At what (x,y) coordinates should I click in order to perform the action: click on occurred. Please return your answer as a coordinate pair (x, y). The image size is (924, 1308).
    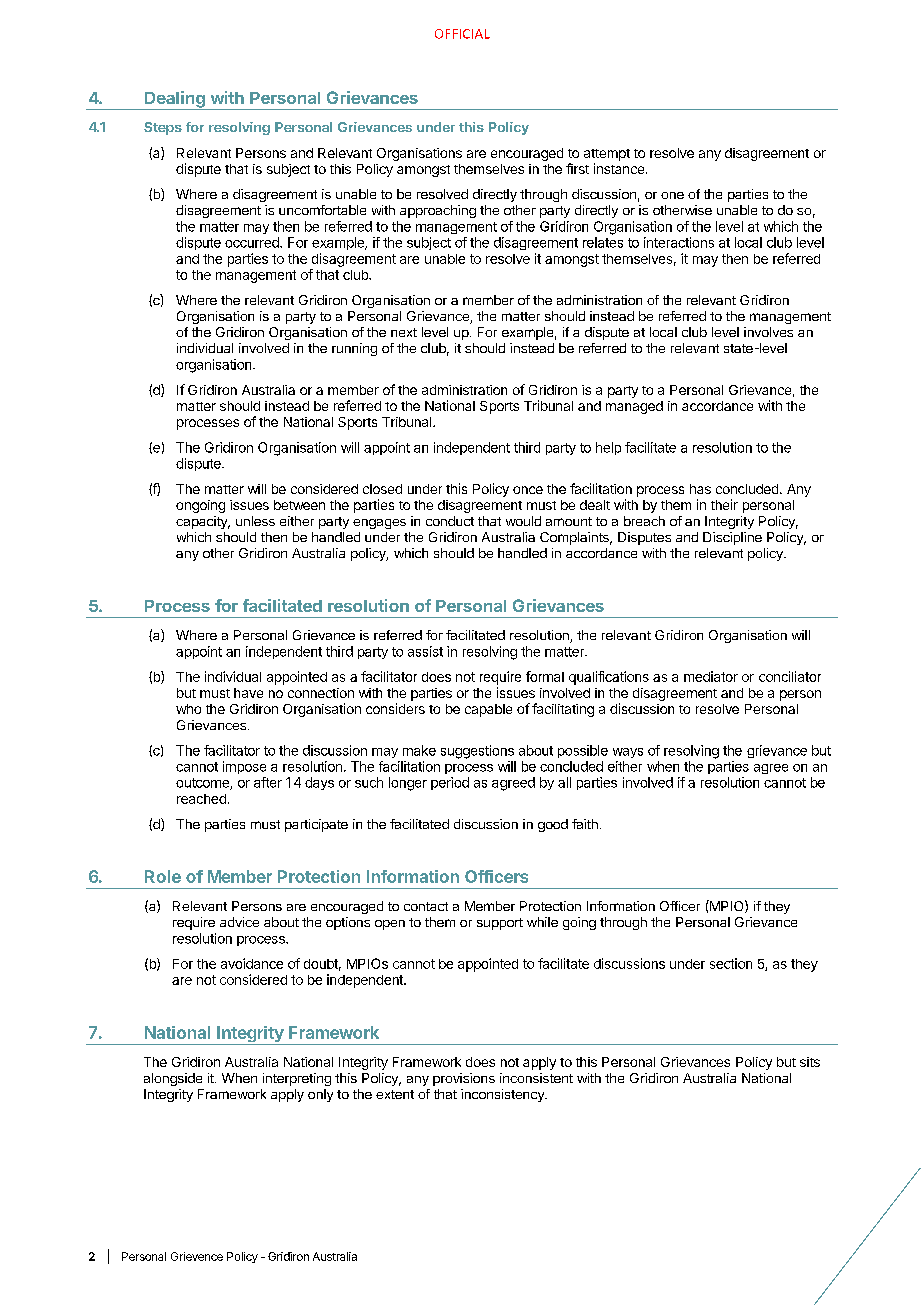
    Looking at the image, I should click on (253, 242).
